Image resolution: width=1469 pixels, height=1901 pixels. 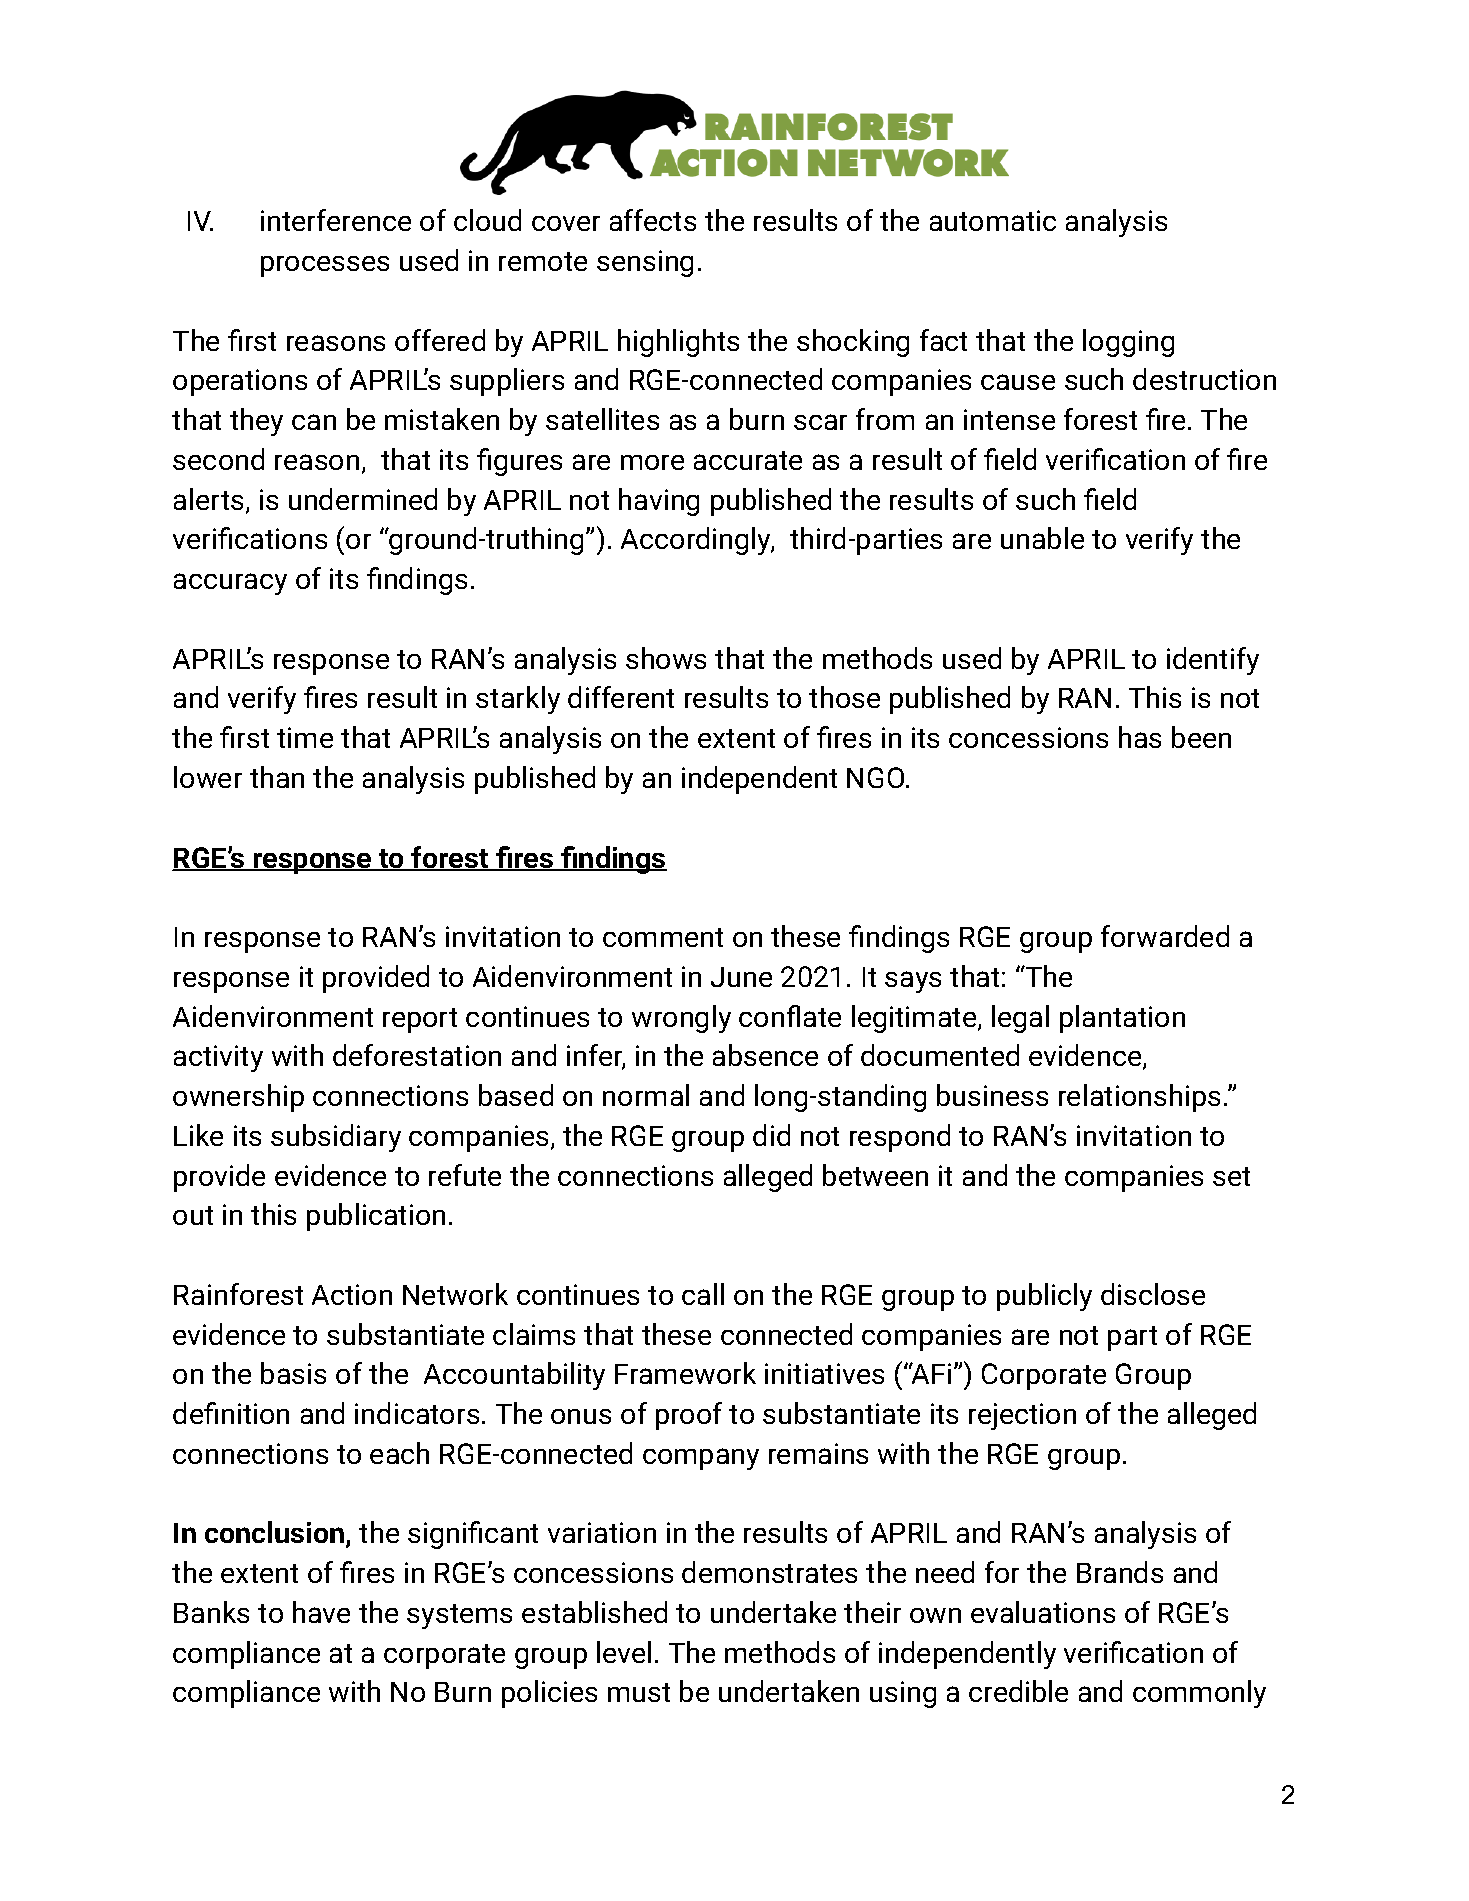 I want to click on has, so click(x=1140, y=737).
